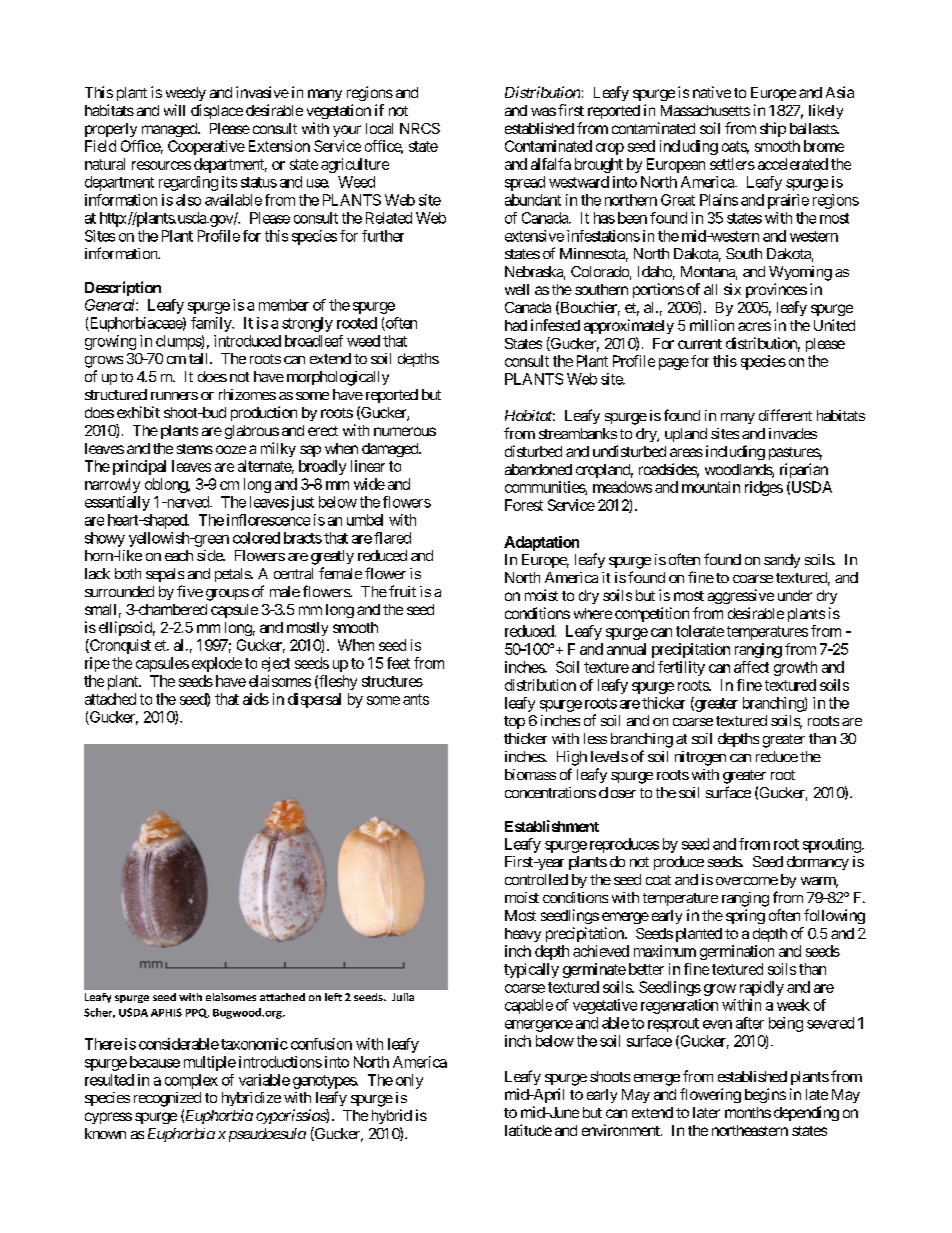 This image has height=1233, width=952. Describe the element at coordinates (818, 863) in the image. I see `dormancy` at that location.
